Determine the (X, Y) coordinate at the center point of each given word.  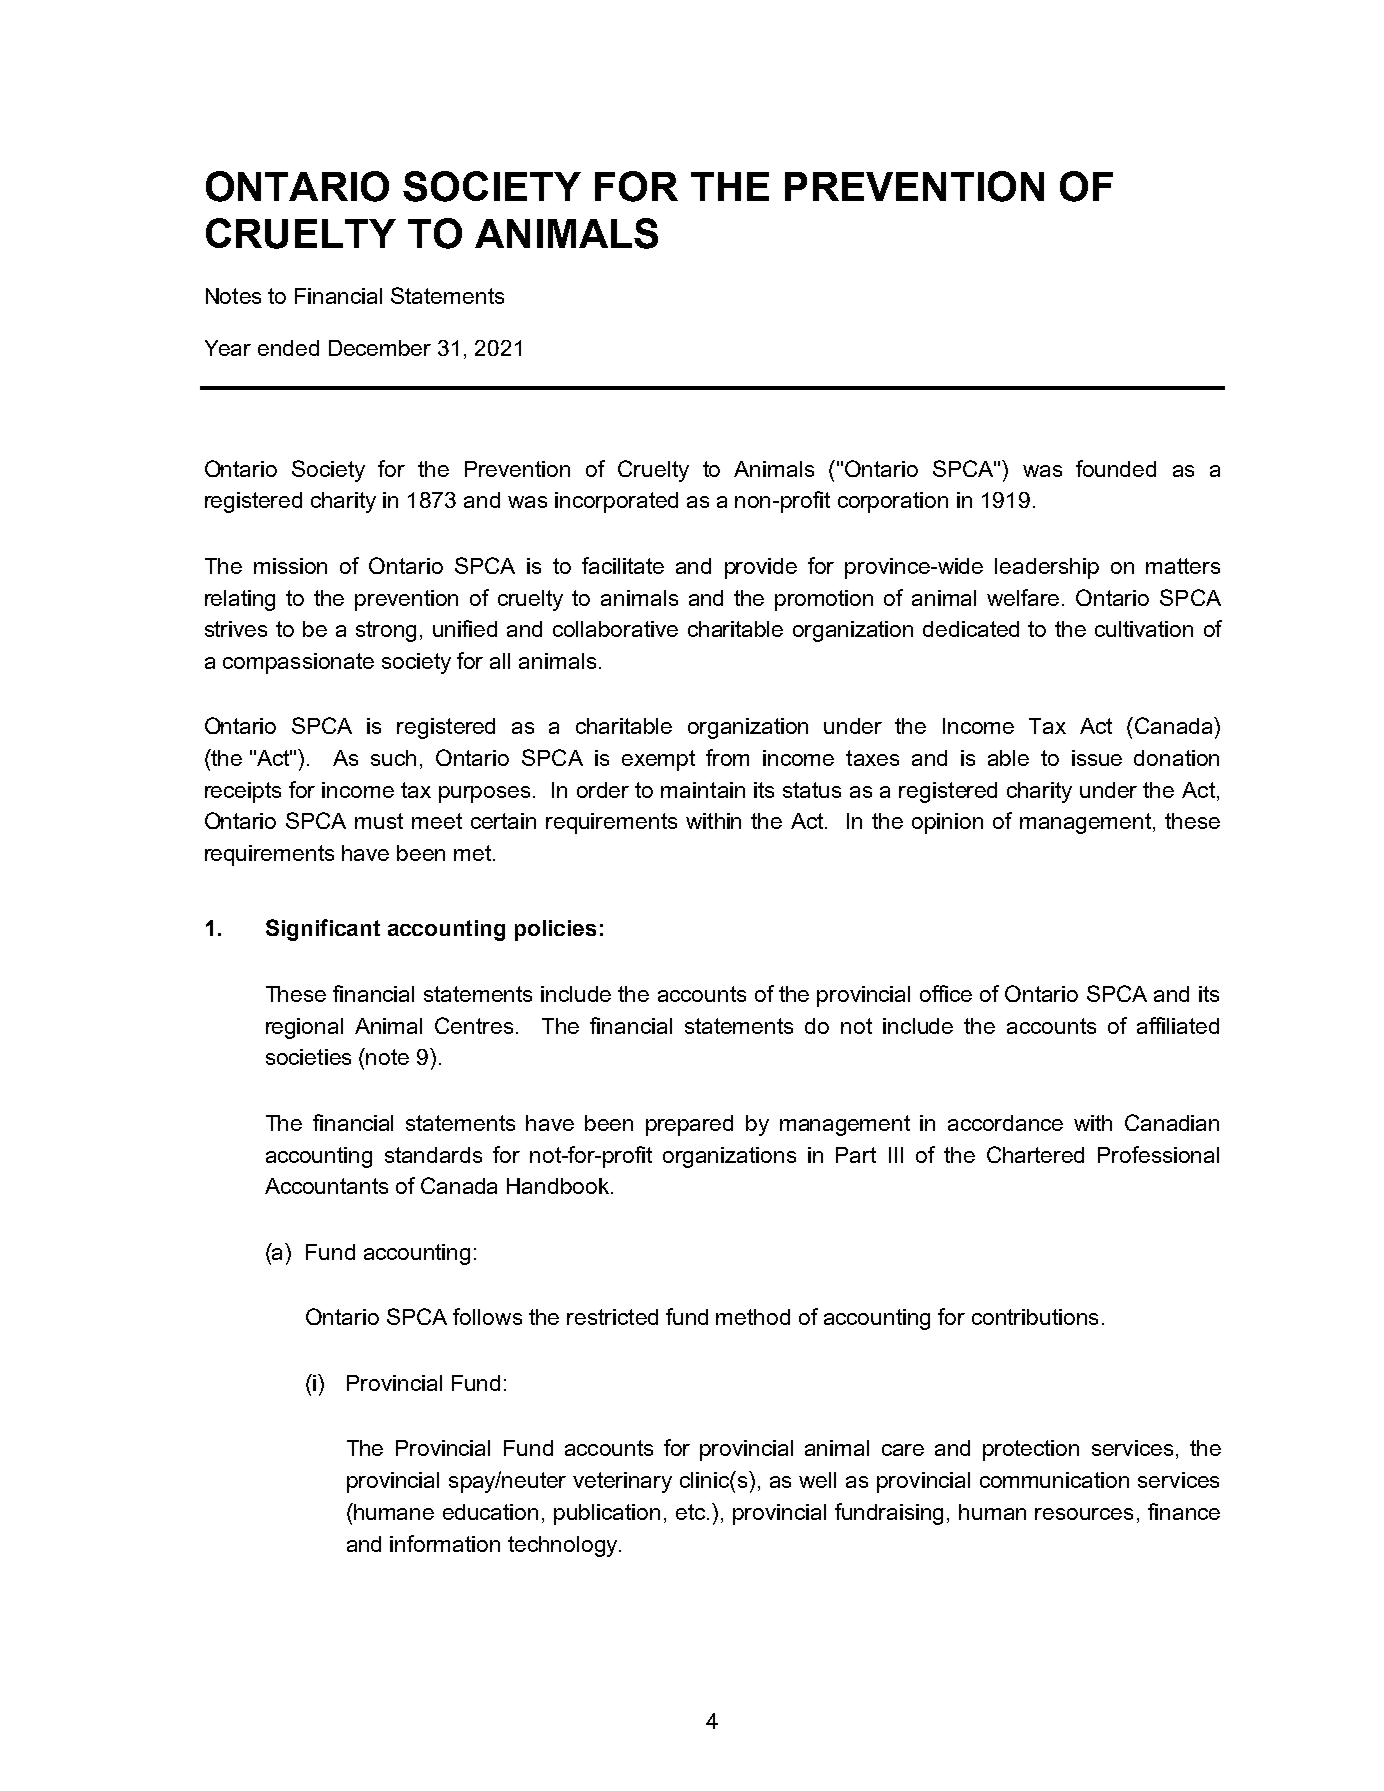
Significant (323, 930)
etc (692, 1512)
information (445, 1543)
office (946, 993)
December (380, 348)
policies (555, 930)
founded (1116, 468)
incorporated (616, 502)
